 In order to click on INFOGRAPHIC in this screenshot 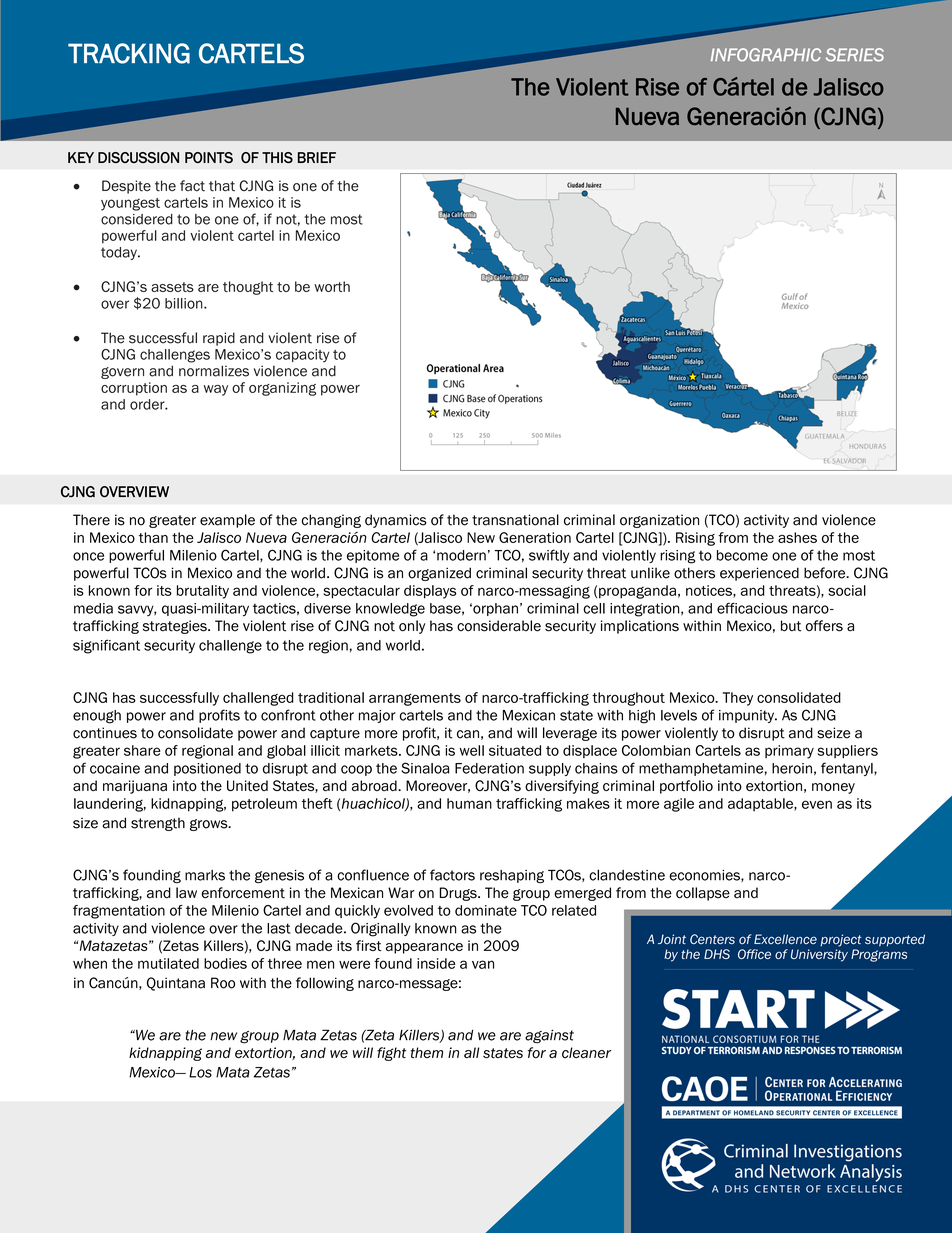, I will do `click(766, 55)`.
